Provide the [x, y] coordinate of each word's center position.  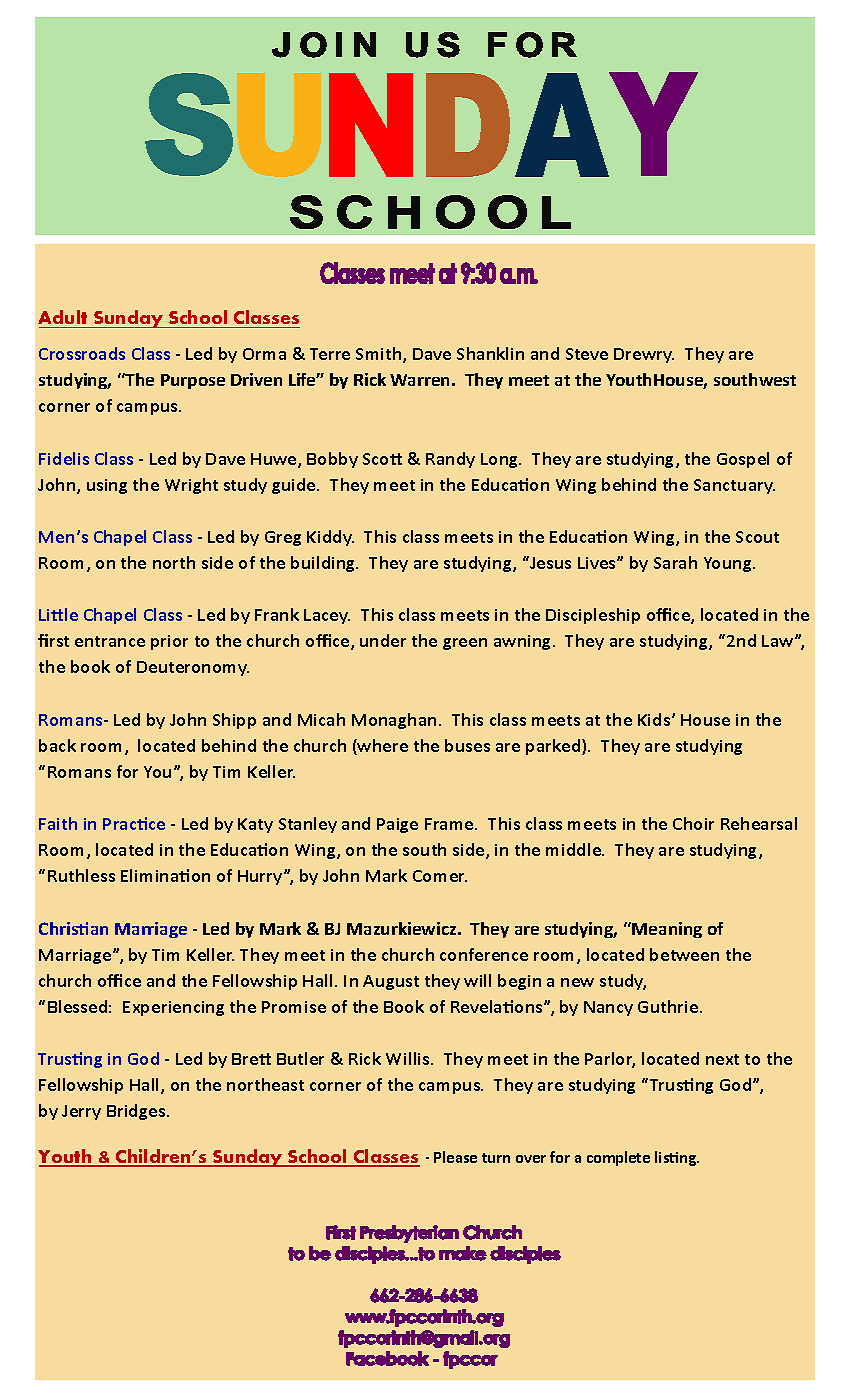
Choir [693, 823]
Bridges [137, 1112]
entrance [110, 641]
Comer [440, 876]
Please [455, 1157]
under [383, 640]
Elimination [165, 875]
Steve [587, 354]
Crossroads [82, 353]
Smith [380, 355]
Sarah [675, 562]
